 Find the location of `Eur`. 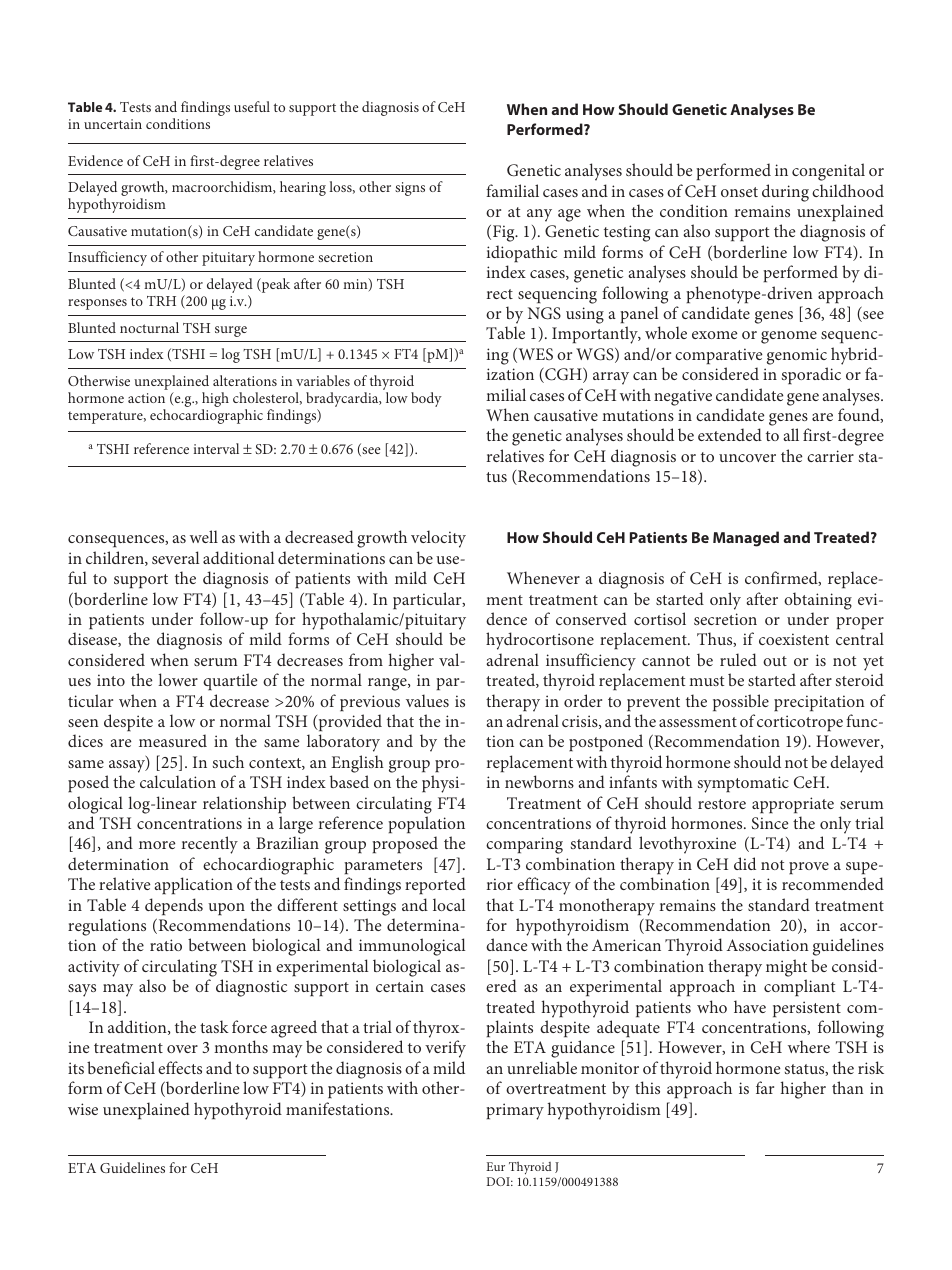

Eur is located at coordinates (495, 1166).
